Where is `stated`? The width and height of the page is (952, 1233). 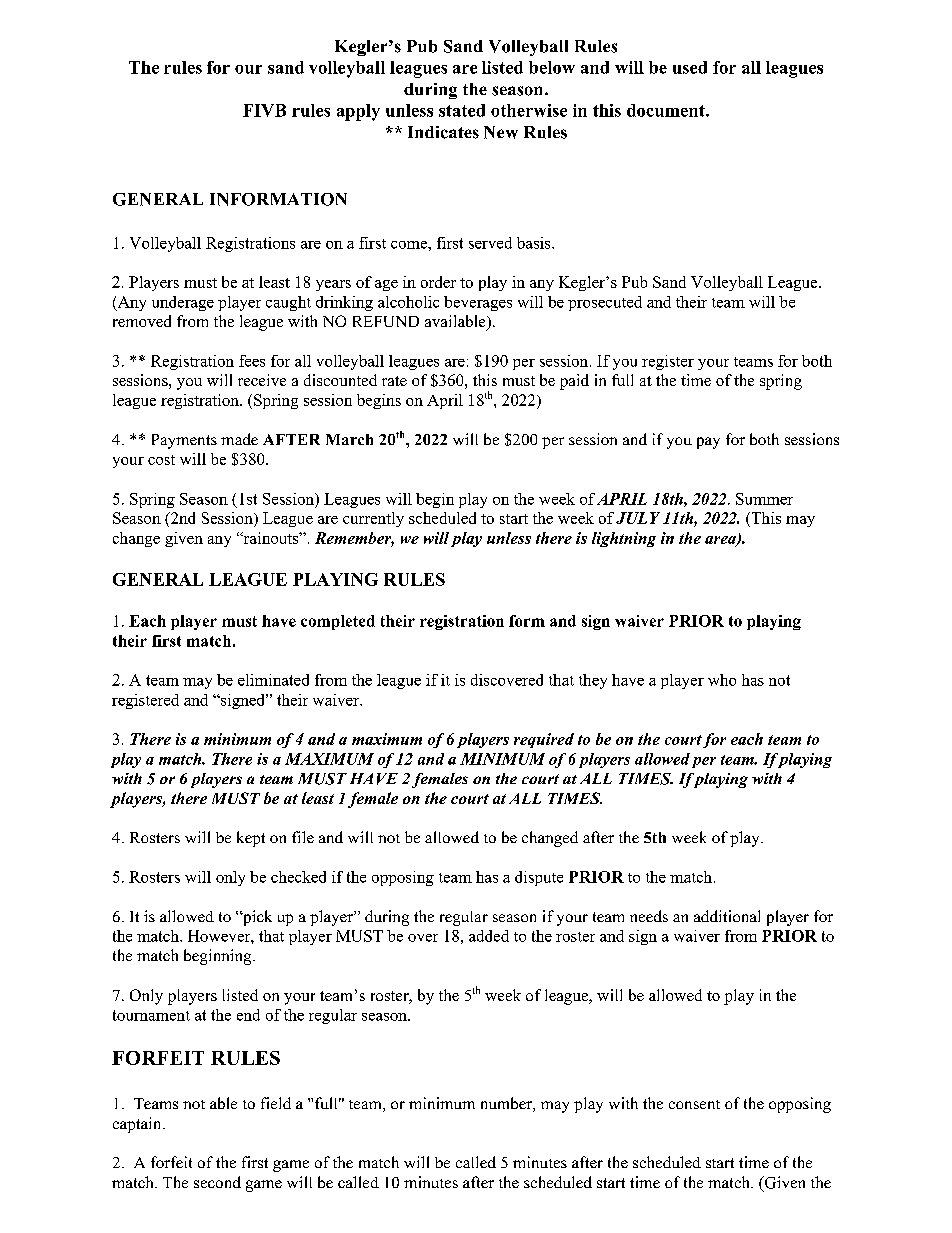
stated is located at coordinates (462, 110).
